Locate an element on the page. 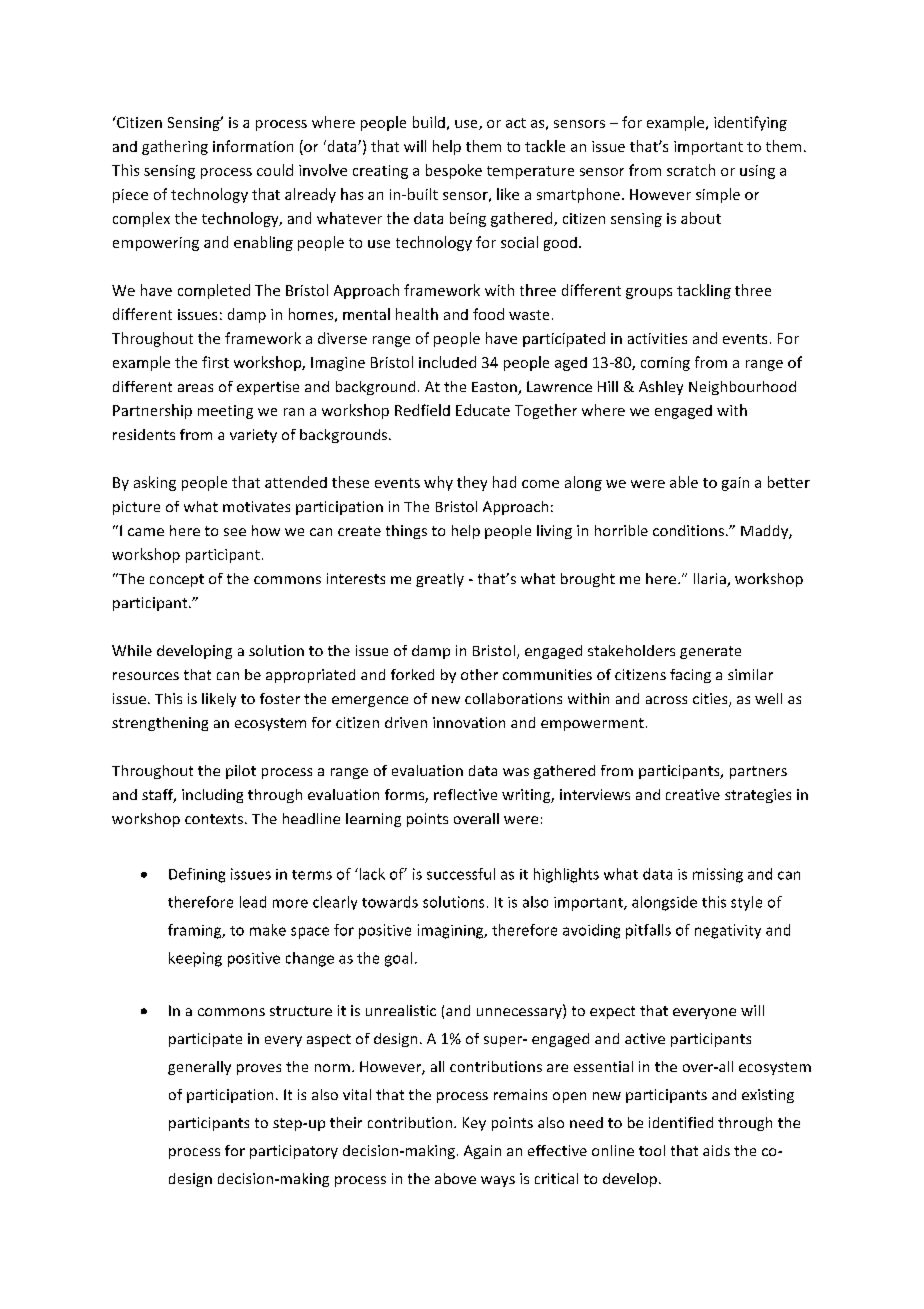 The width and height of the page is (924, 1309). bespoke is located at coordinates (454, 171).
